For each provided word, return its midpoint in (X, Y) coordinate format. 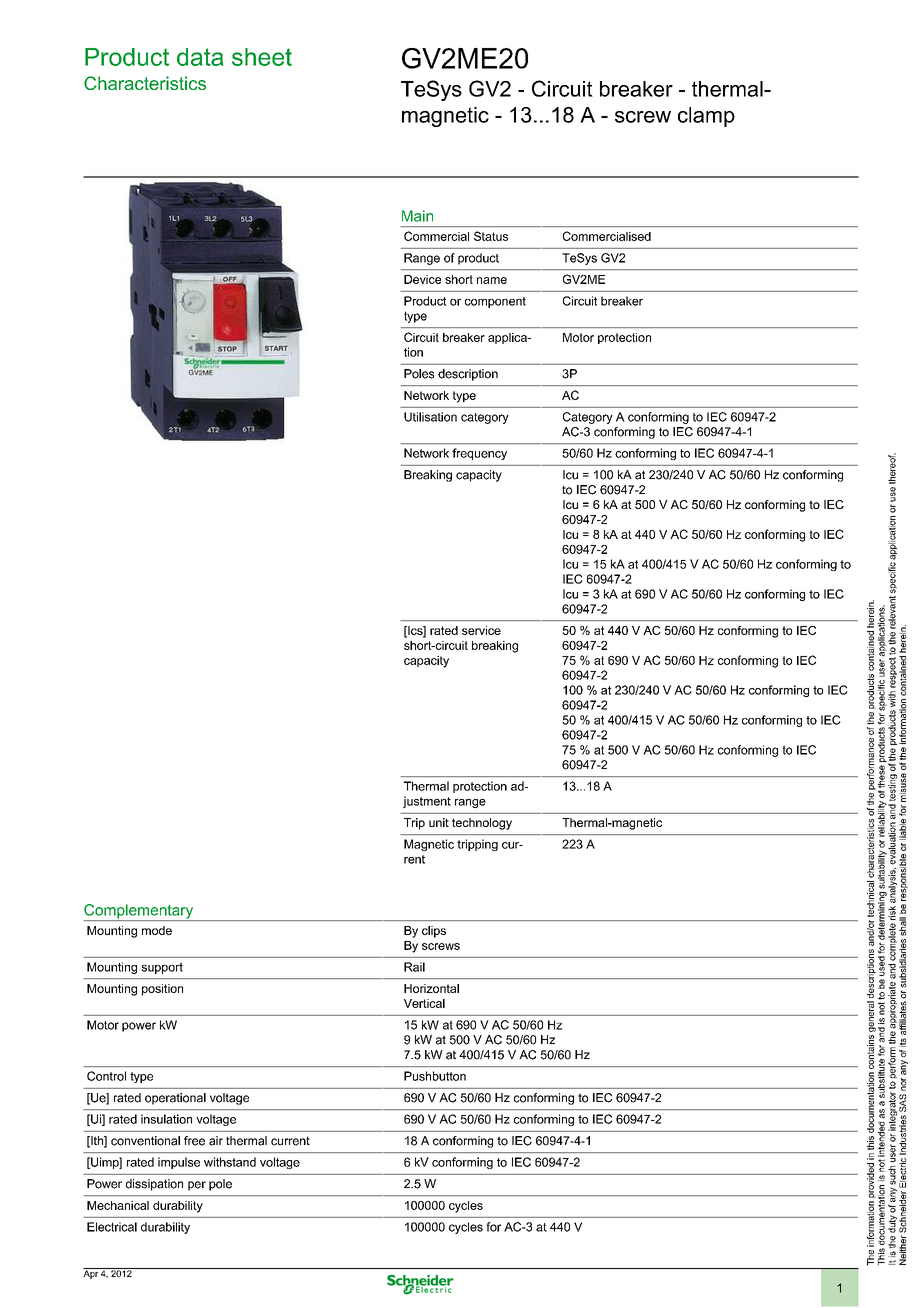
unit (439, 822)
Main (417, 216)
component (495, 302)
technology (482, 824)
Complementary (139, 912)
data (200, 57)
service (481, 630)
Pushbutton (435, 1076)
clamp (706, 117)
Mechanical (118, 1205)
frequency (479, 454)
